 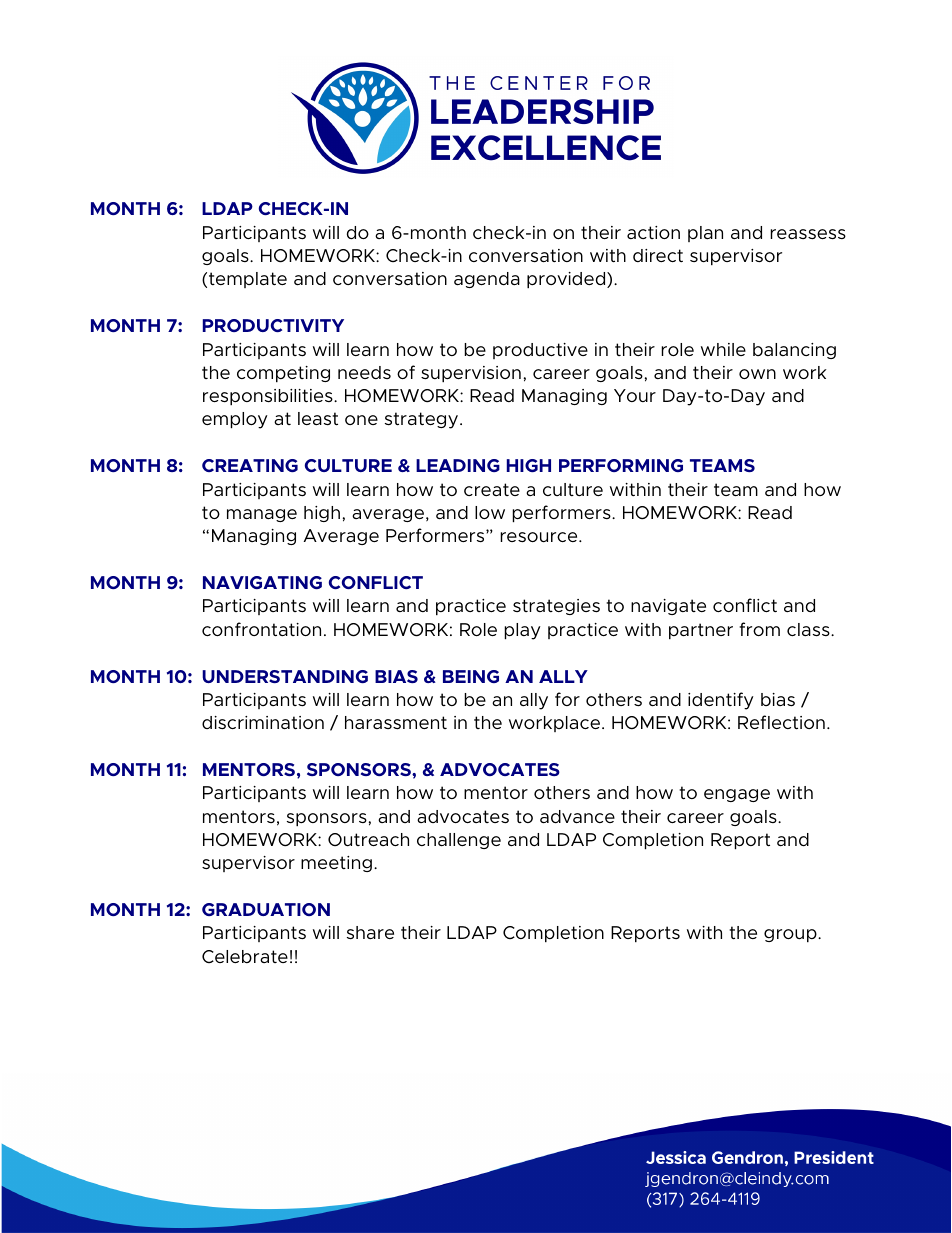 What do you see at coordinates (759, 629) in the screenshot?
I see `from` at bounding box center [759, 629].
